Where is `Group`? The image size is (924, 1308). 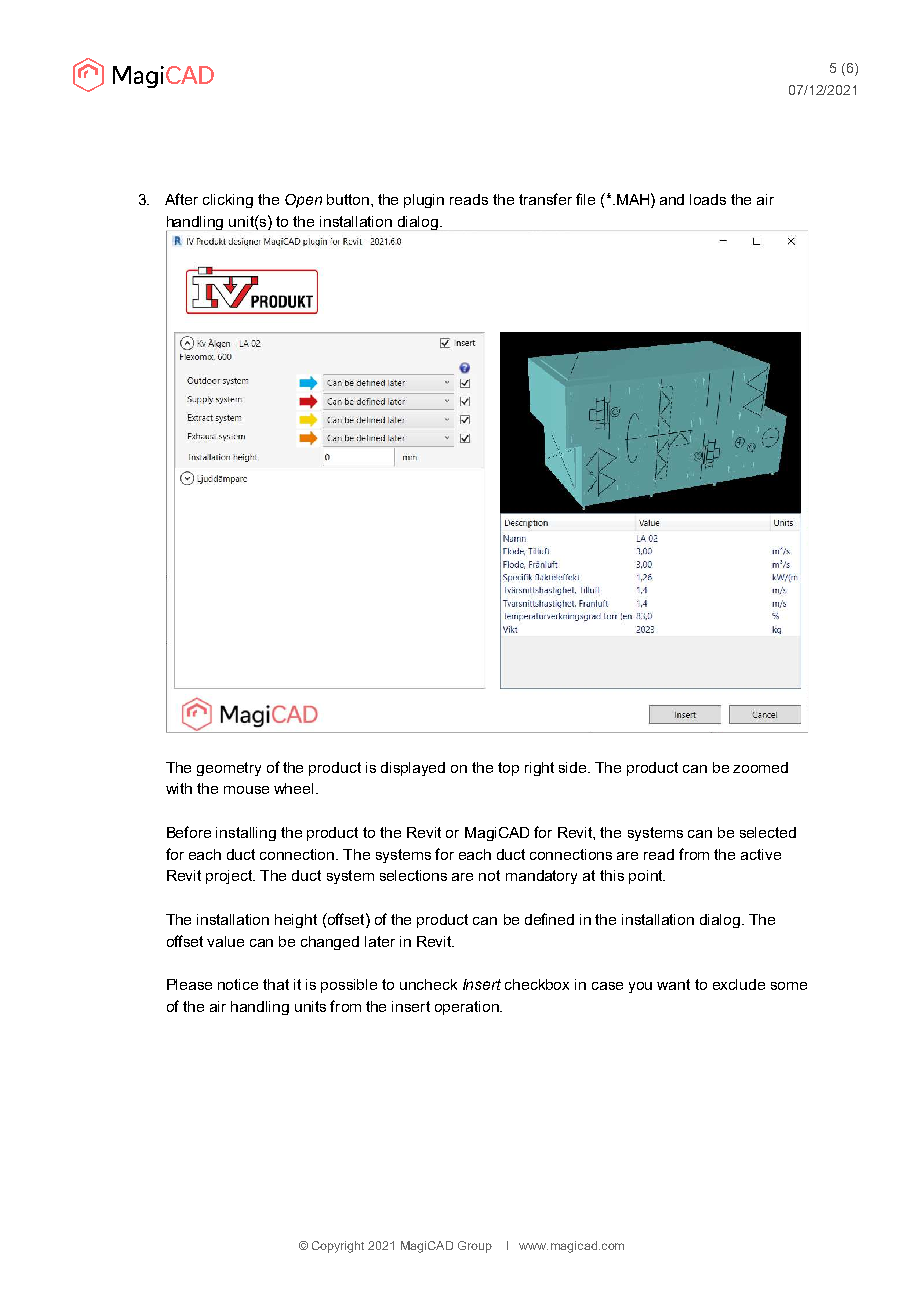 Group is located at coordinates (475, 1247).
